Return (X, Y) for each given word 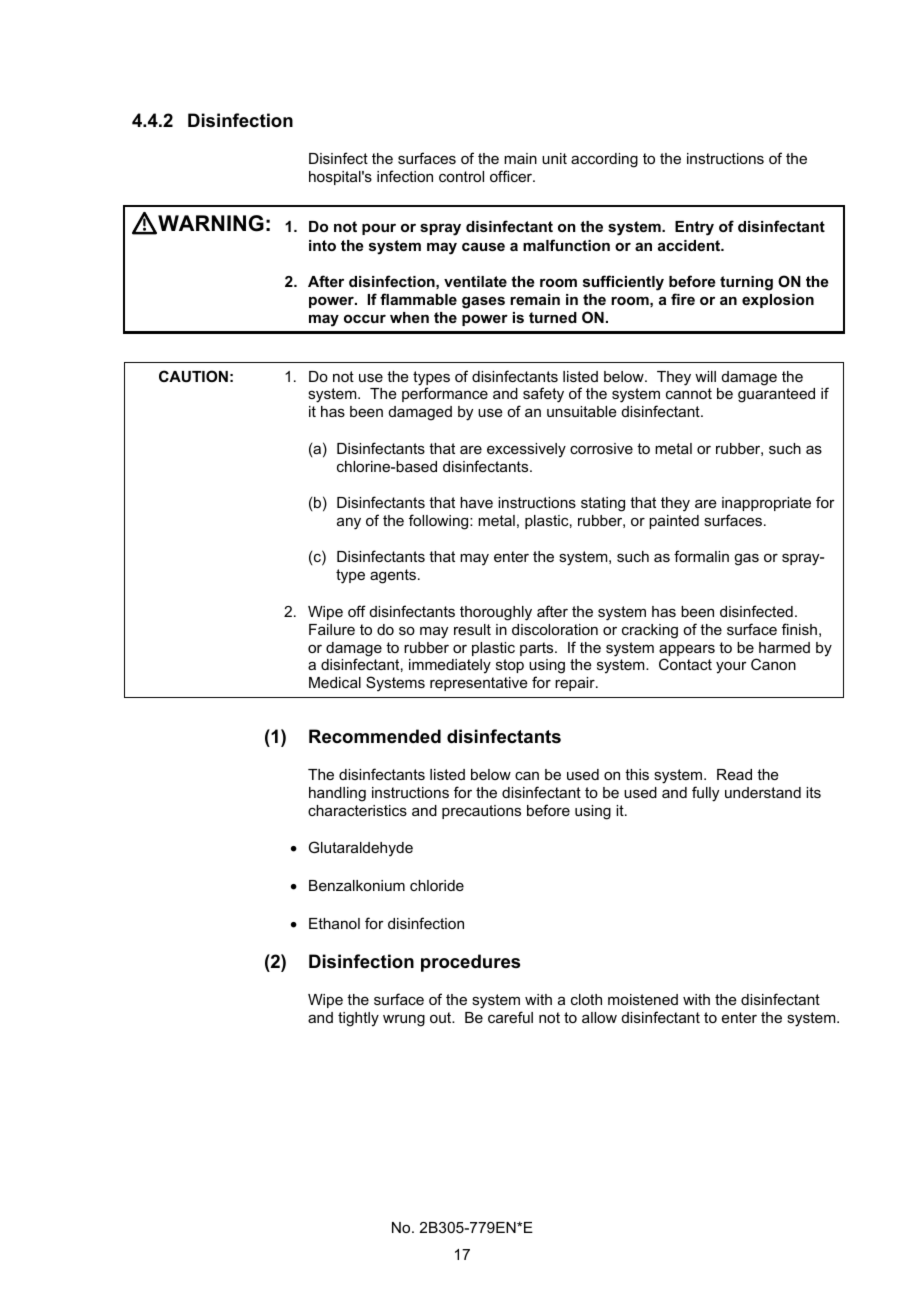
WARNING (210, 224)
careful (510, 1017)
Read (734, 774)
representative (479, 684)
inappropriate (766, 504)
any (349, 523)
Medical (335, 682)
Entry (694, 228)
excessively (526, 450)
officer (512, 176)
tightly (358, 1019)
